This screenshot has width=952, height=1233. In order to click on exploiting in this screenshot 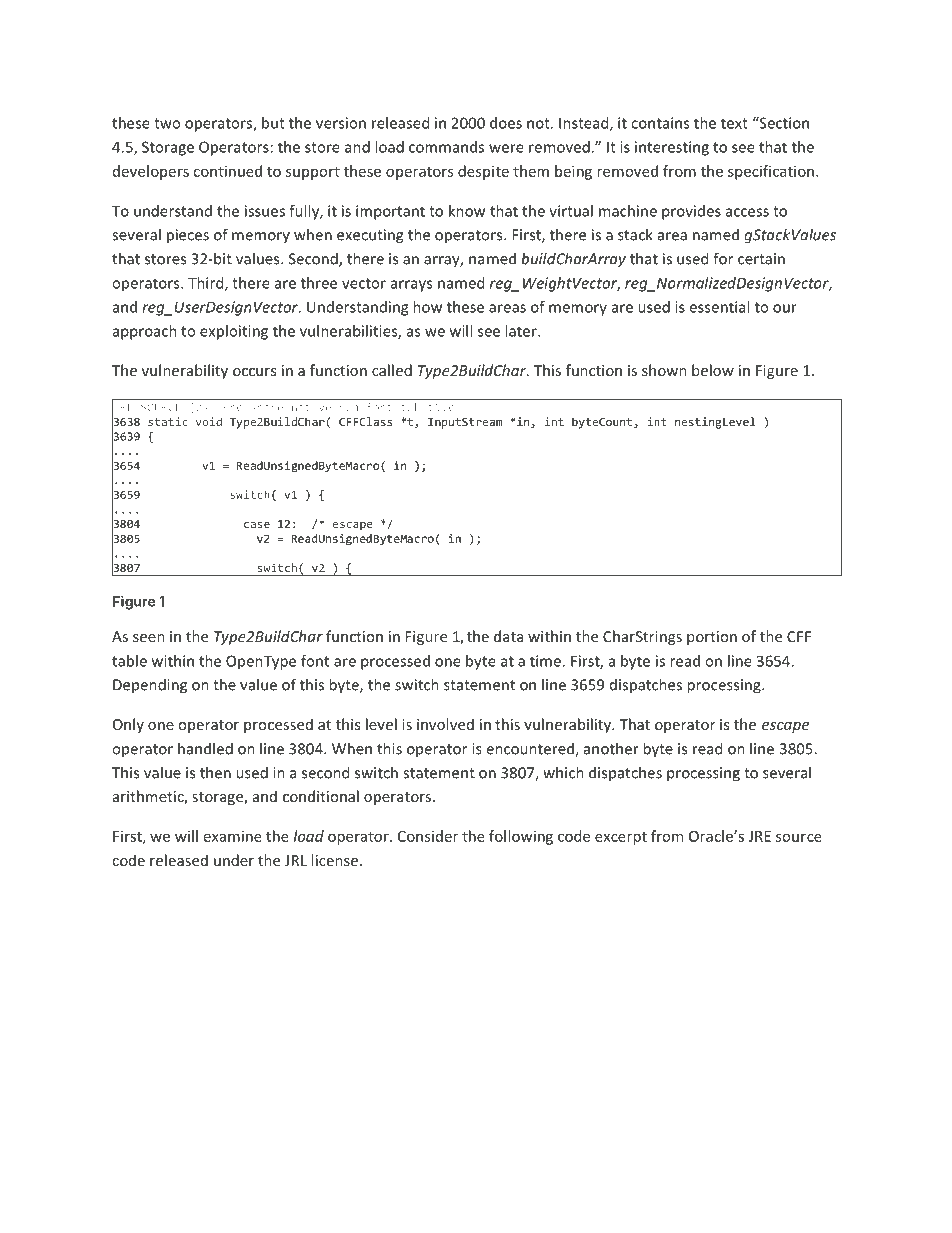, I will do `click(234, 332)`.
